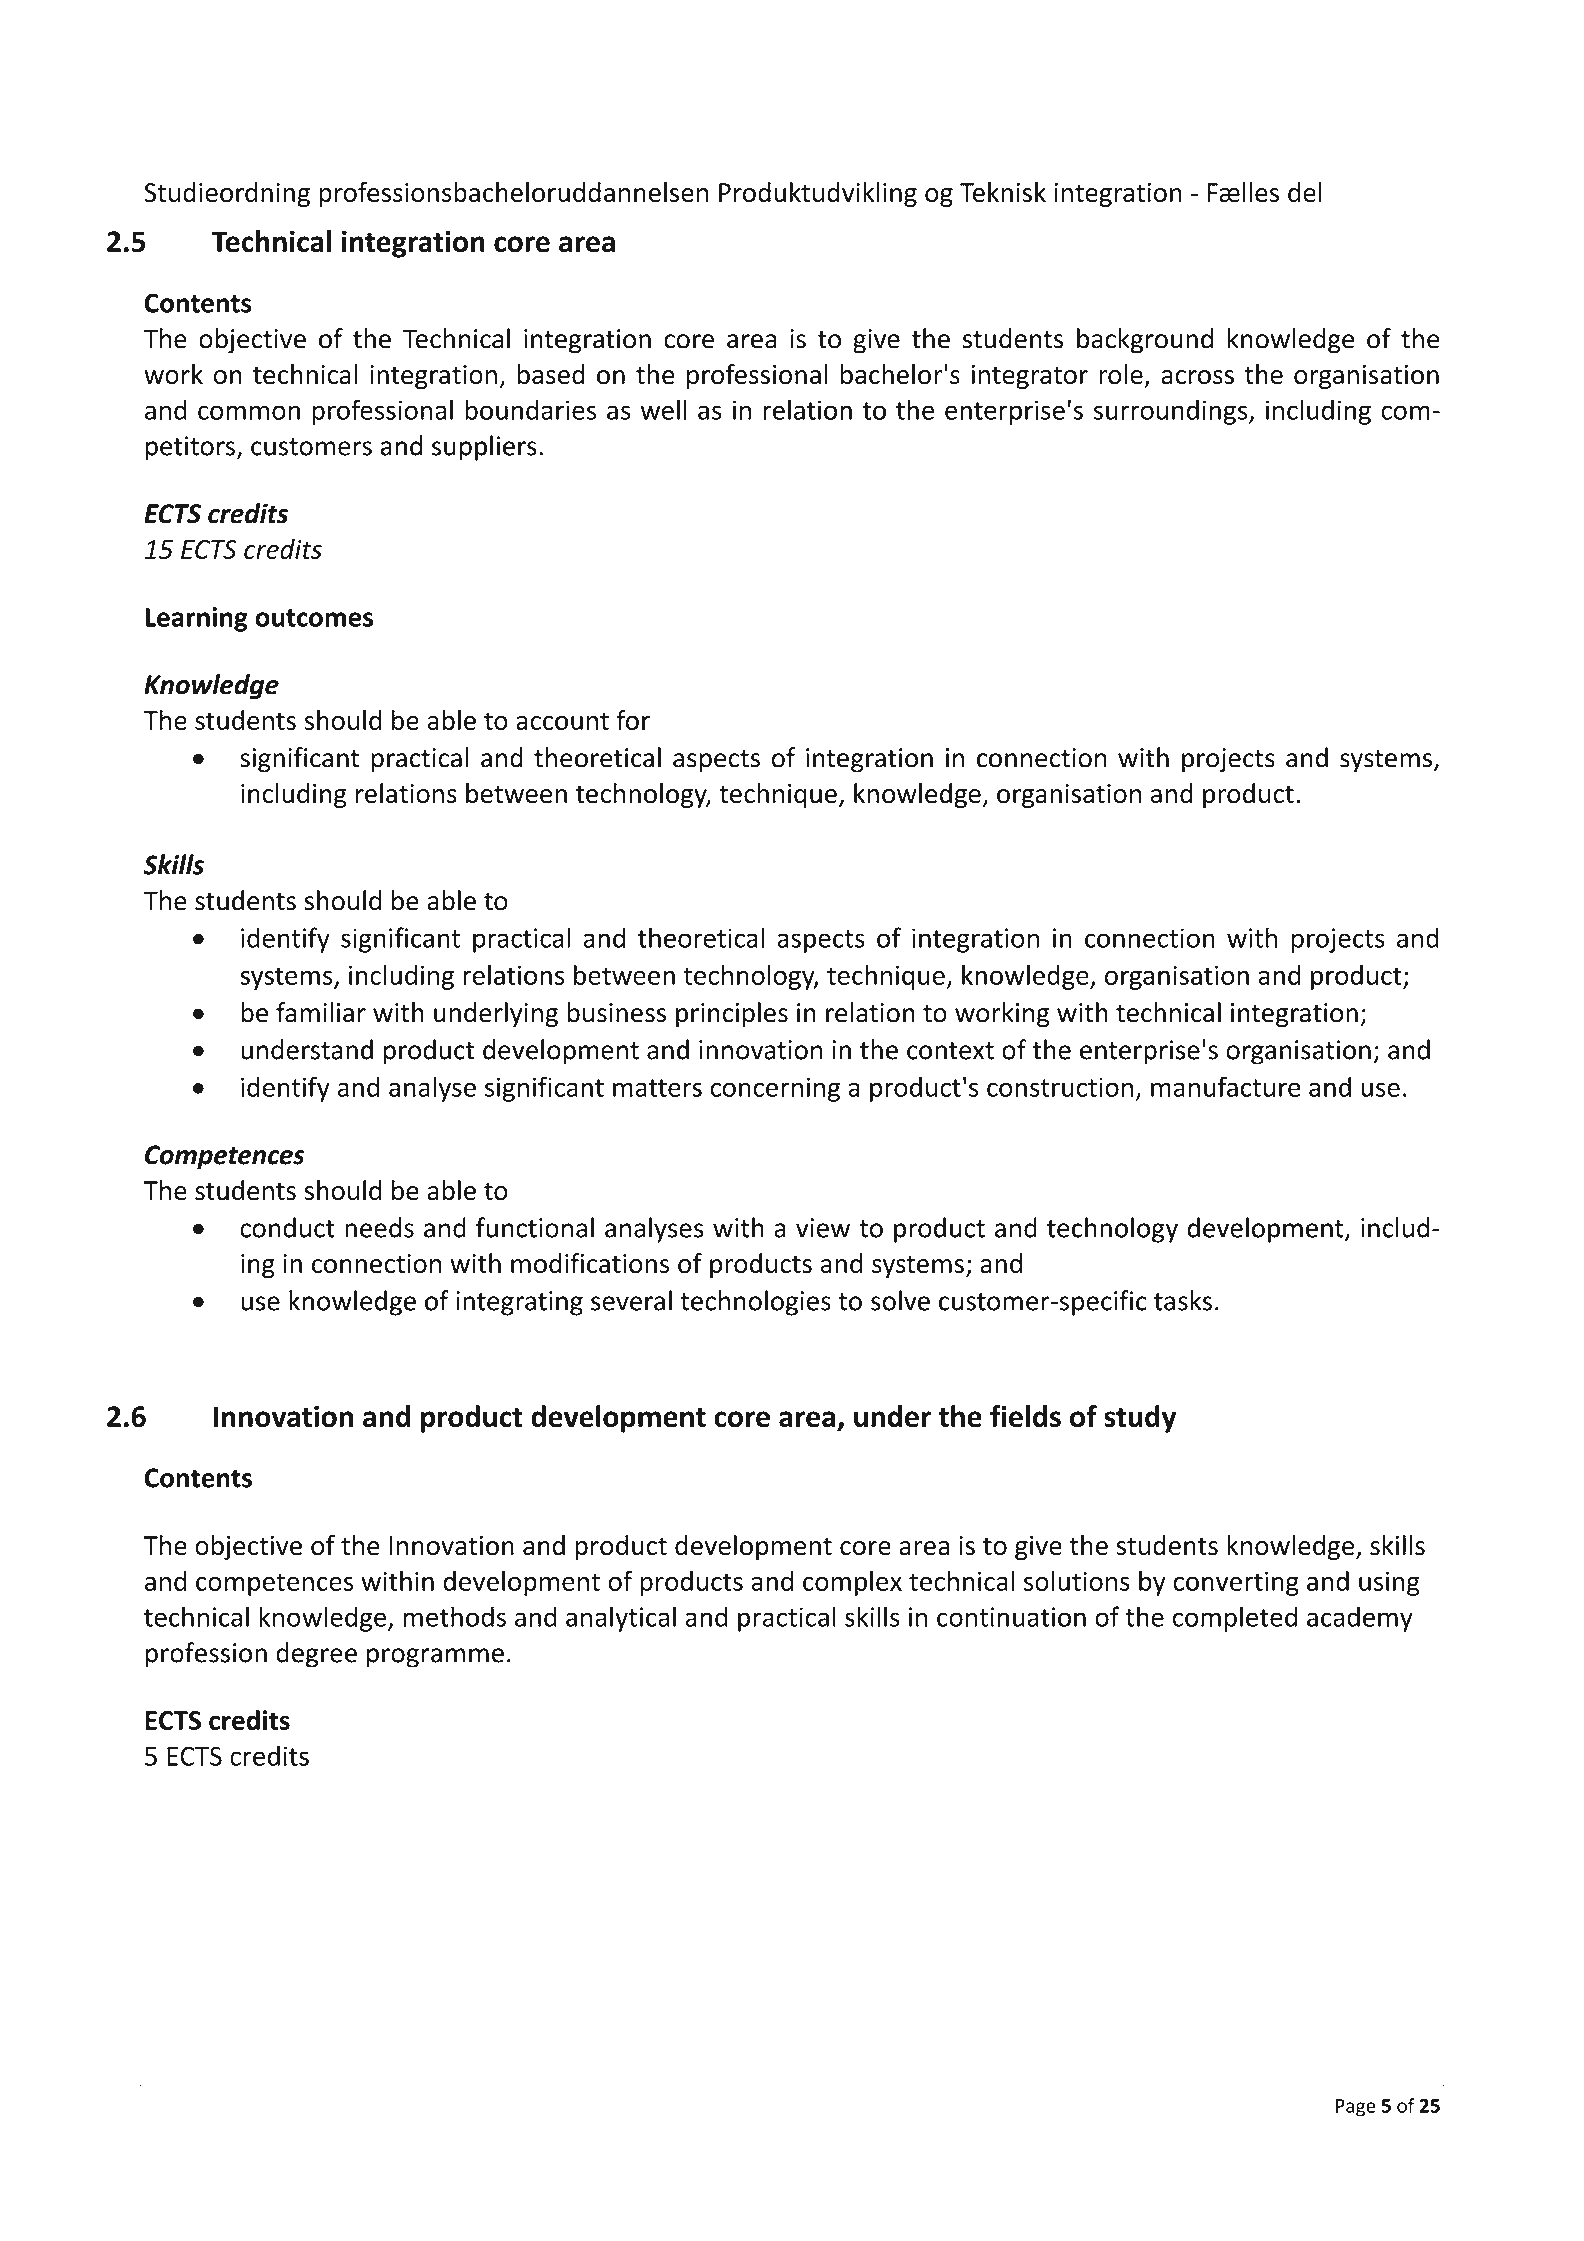  Describe the element at coordinates (1226, 1086) in the image. I see `manufacture` at that location.
